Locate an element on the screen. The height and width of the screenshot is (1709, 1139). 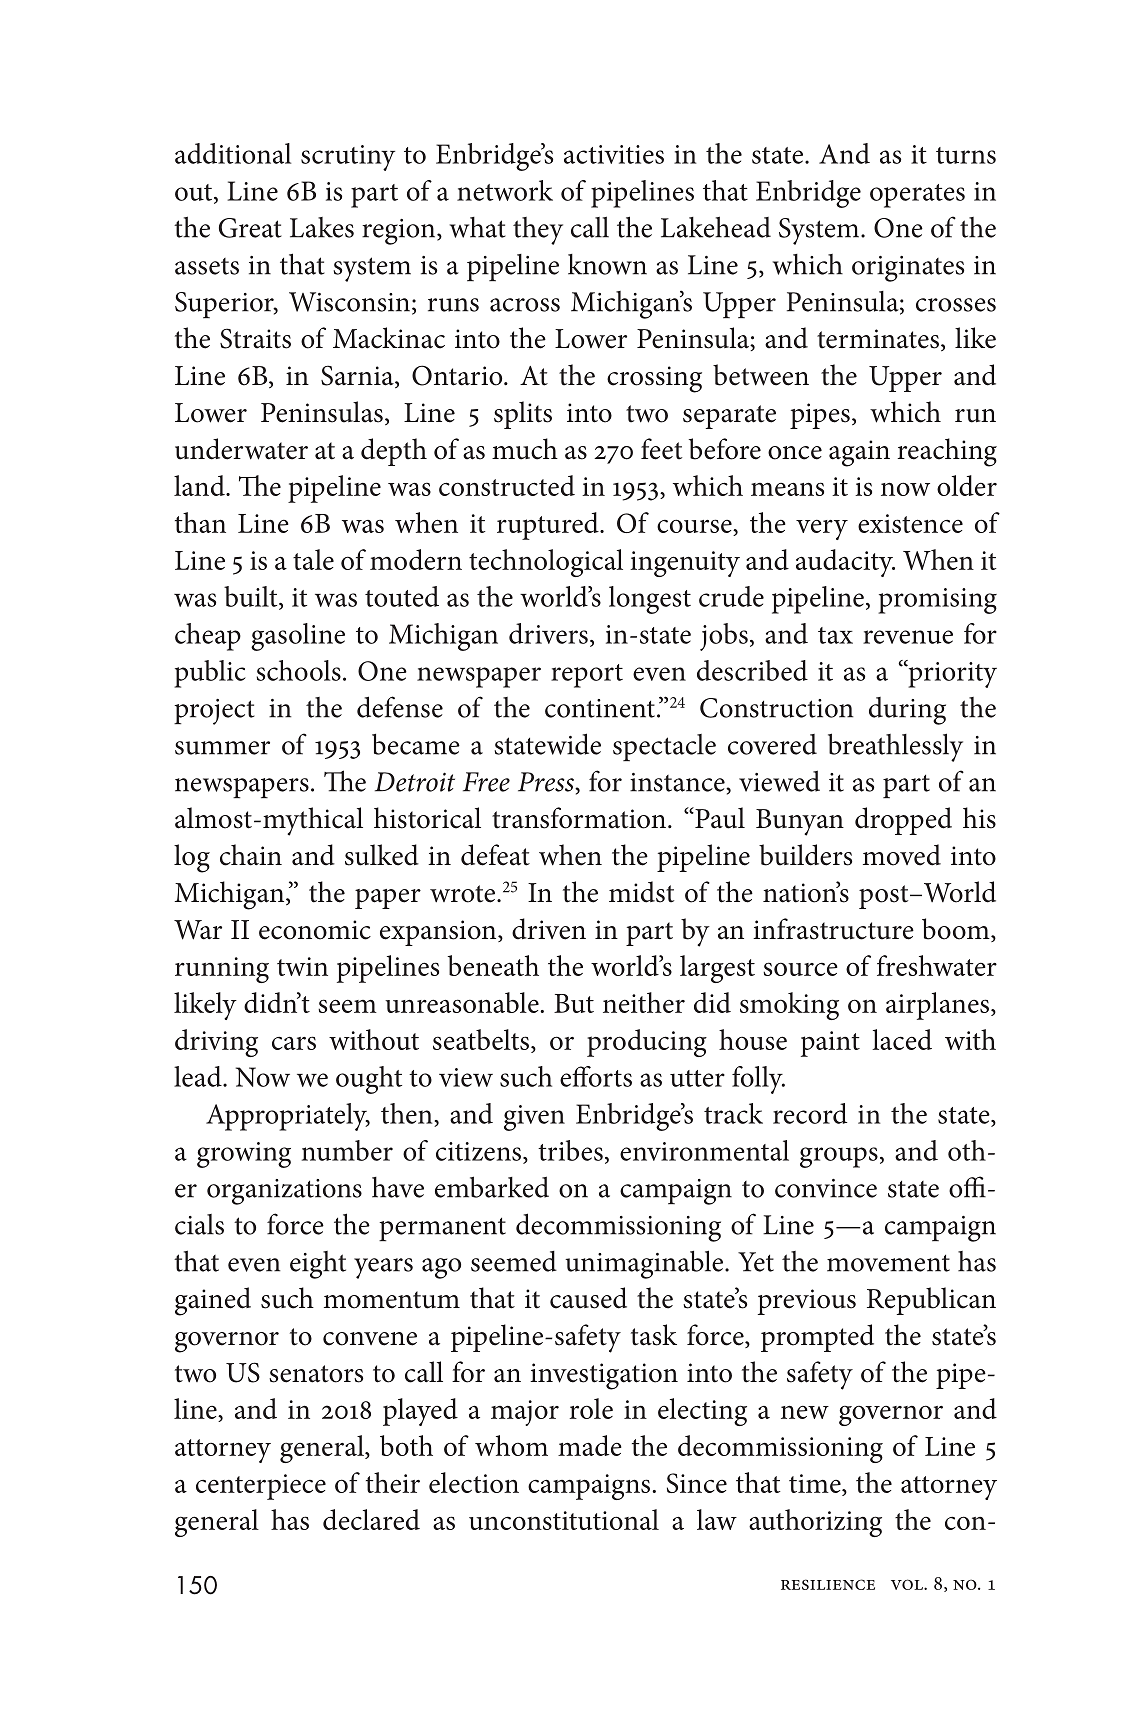
schools is located at coordinates (298, 670).
